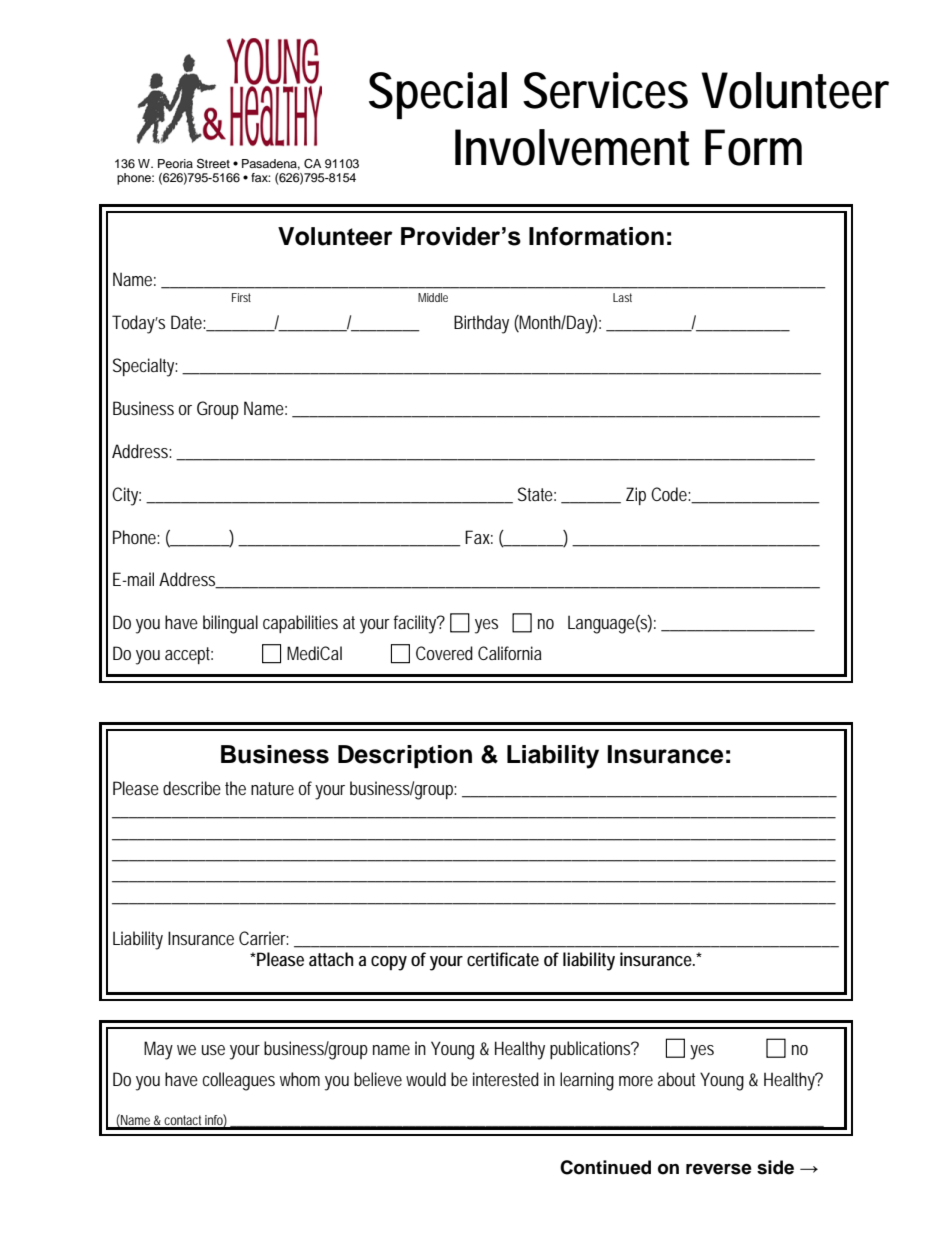  I want to click on City, so click(126, 496).
